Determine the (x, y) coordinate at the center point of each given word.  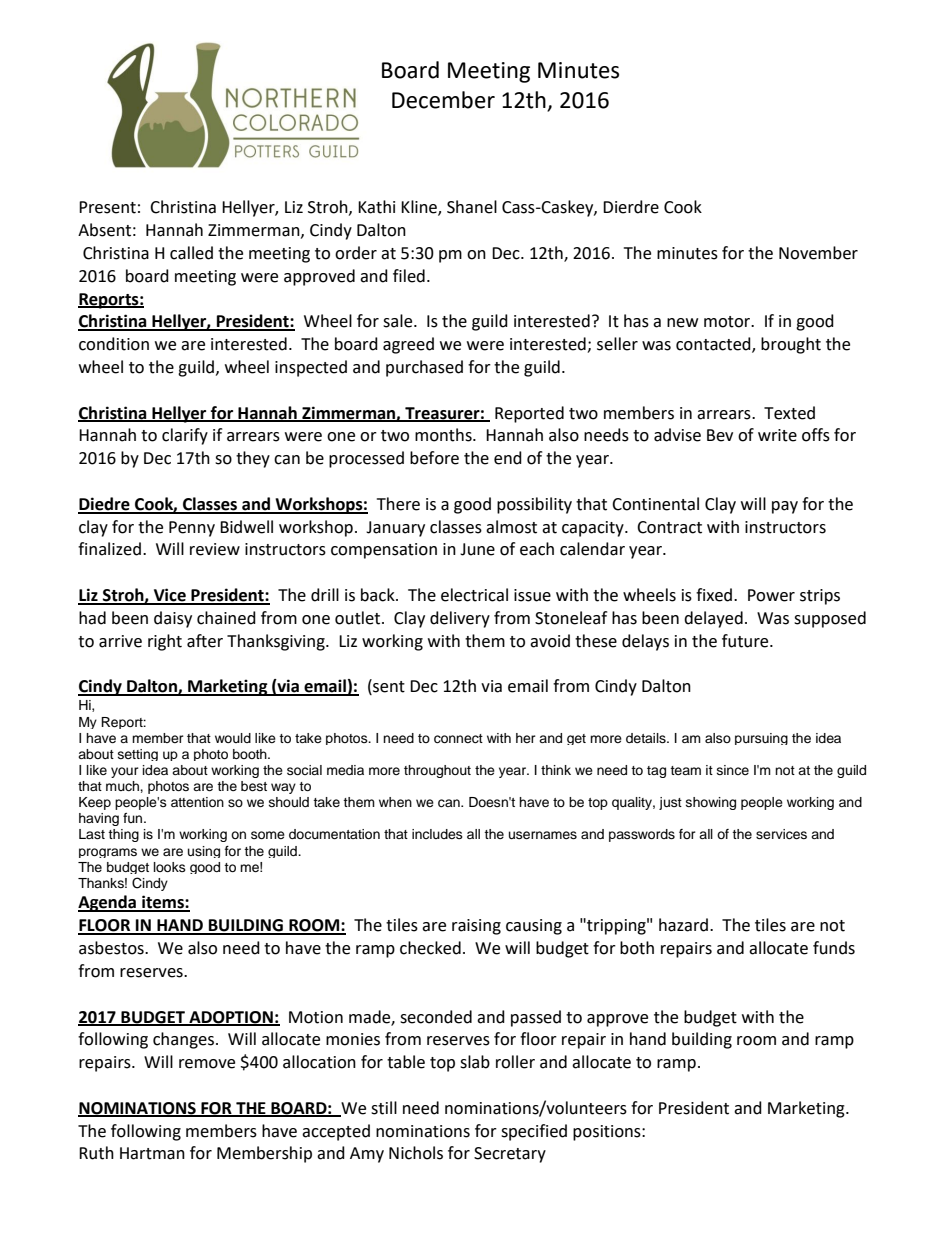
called (191, 253)
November (818, 253)
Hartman (152, 1153)
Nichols (416, 1153)
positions (608, 1133)
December (443, 100)
